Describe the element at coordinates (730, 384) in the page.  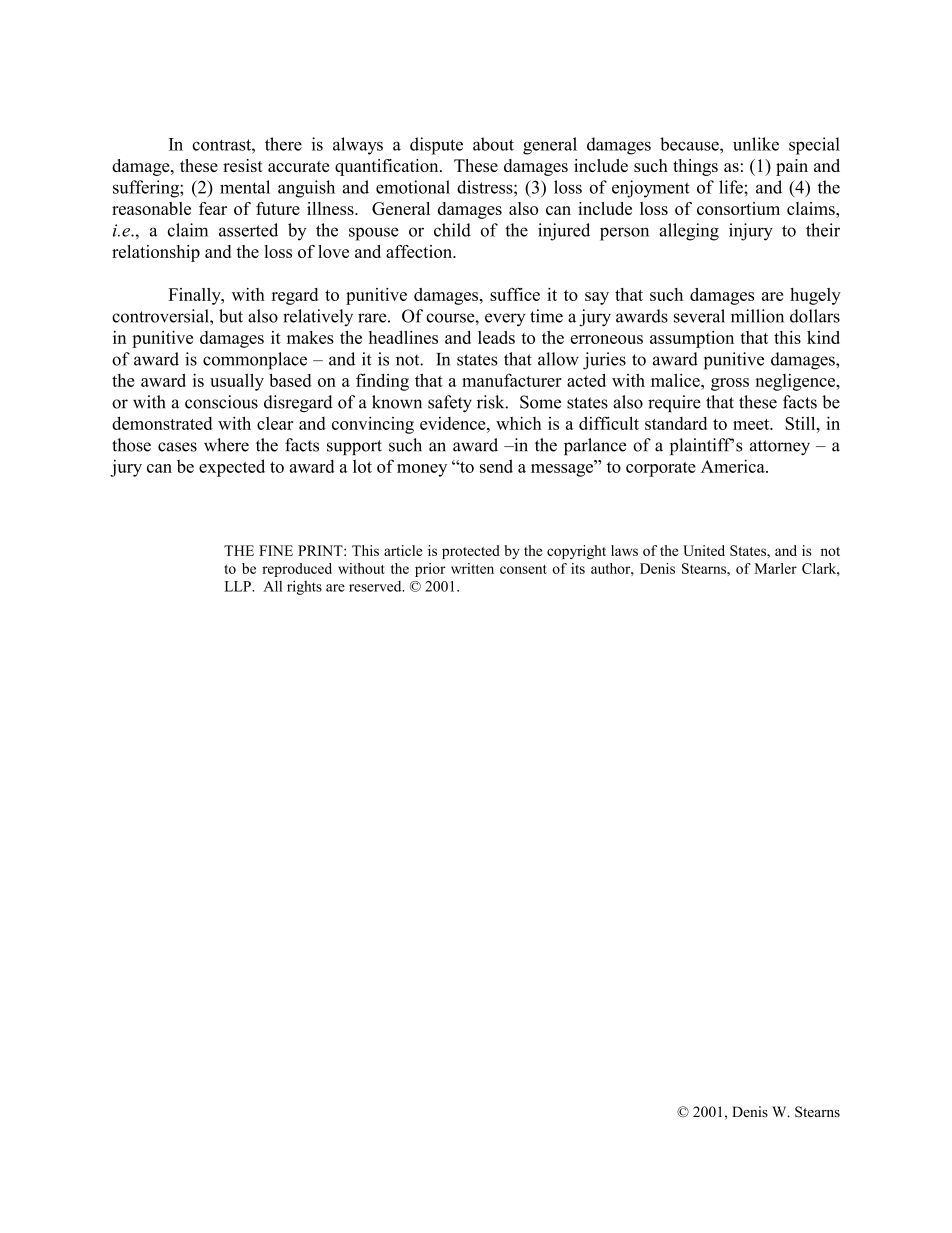
I see `gross` at that location.
